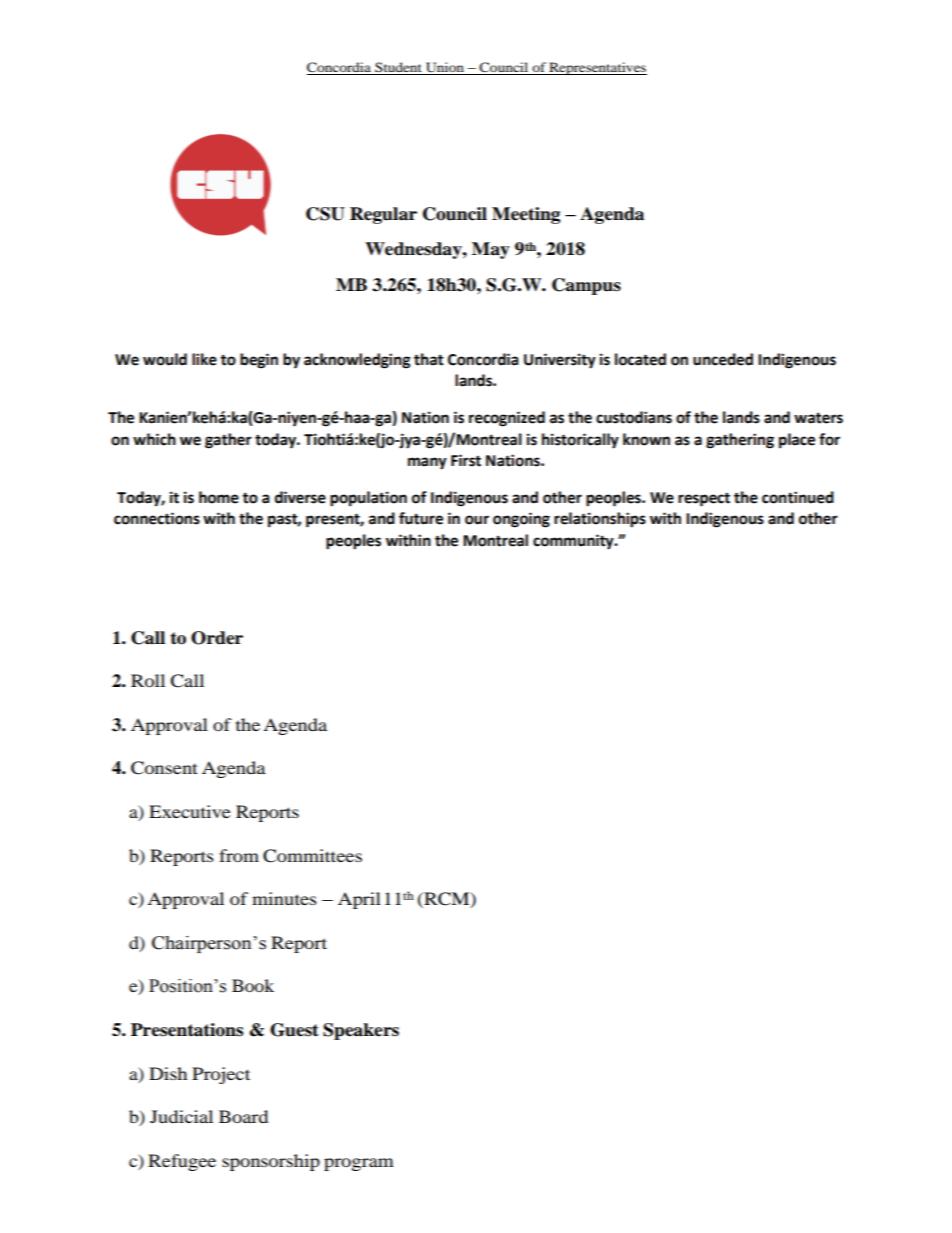 This image has height=1233, width=952. I want to click on respect, so click(704, 499).
